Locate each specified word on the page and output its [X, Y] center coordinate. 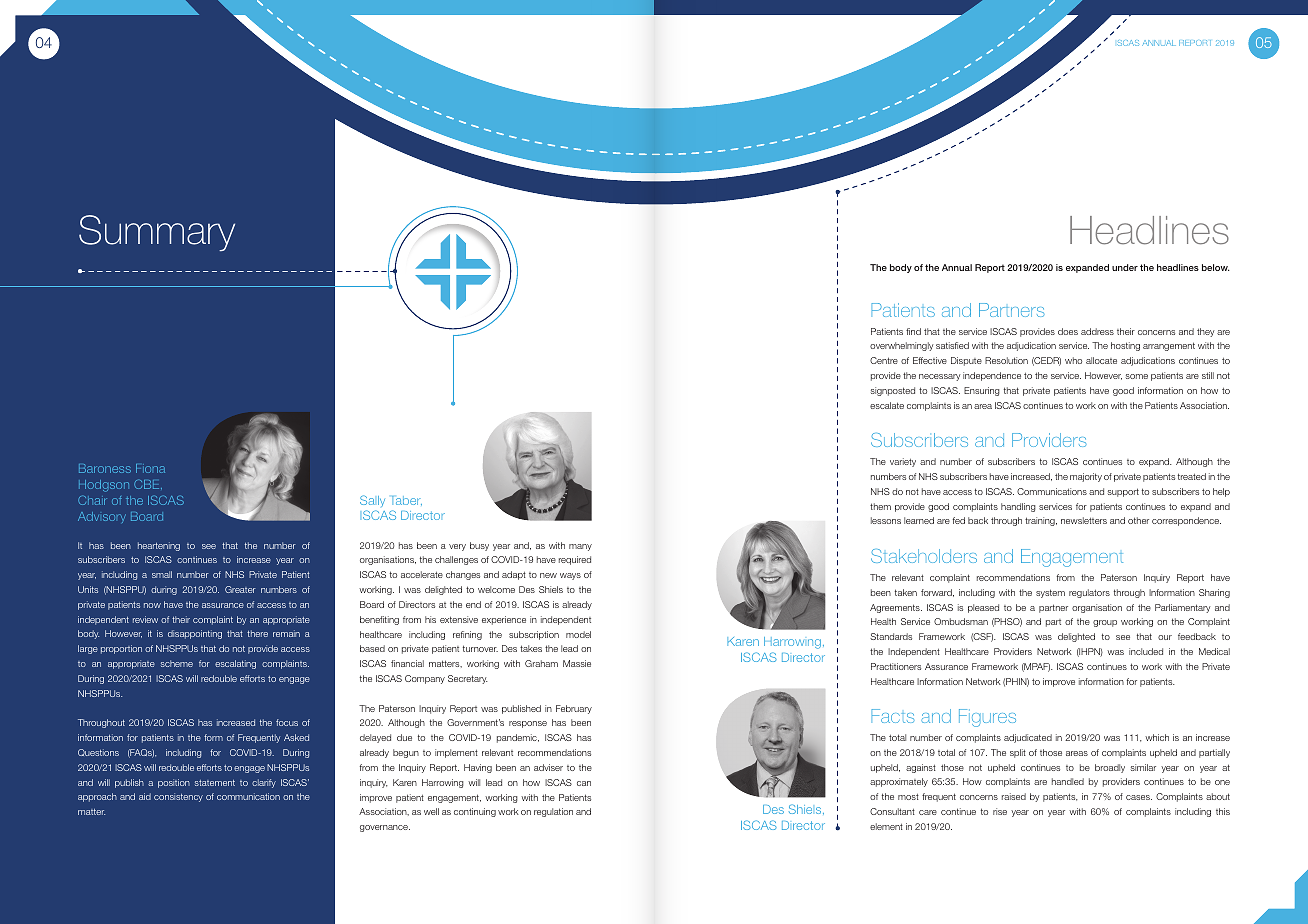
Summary [157, 233]
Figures [987, 718]
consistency [178, 797]
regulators [1089, 593]
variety [903, 462]
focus [287, 722]
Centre [884, 360]
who [1073, 360]
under [1125, 267]
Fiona [150, 468]
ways [570, 576]
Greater [240, 589]
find [913, 331]
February [574, 709]
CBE [148, 484]
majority [1086, 477]
